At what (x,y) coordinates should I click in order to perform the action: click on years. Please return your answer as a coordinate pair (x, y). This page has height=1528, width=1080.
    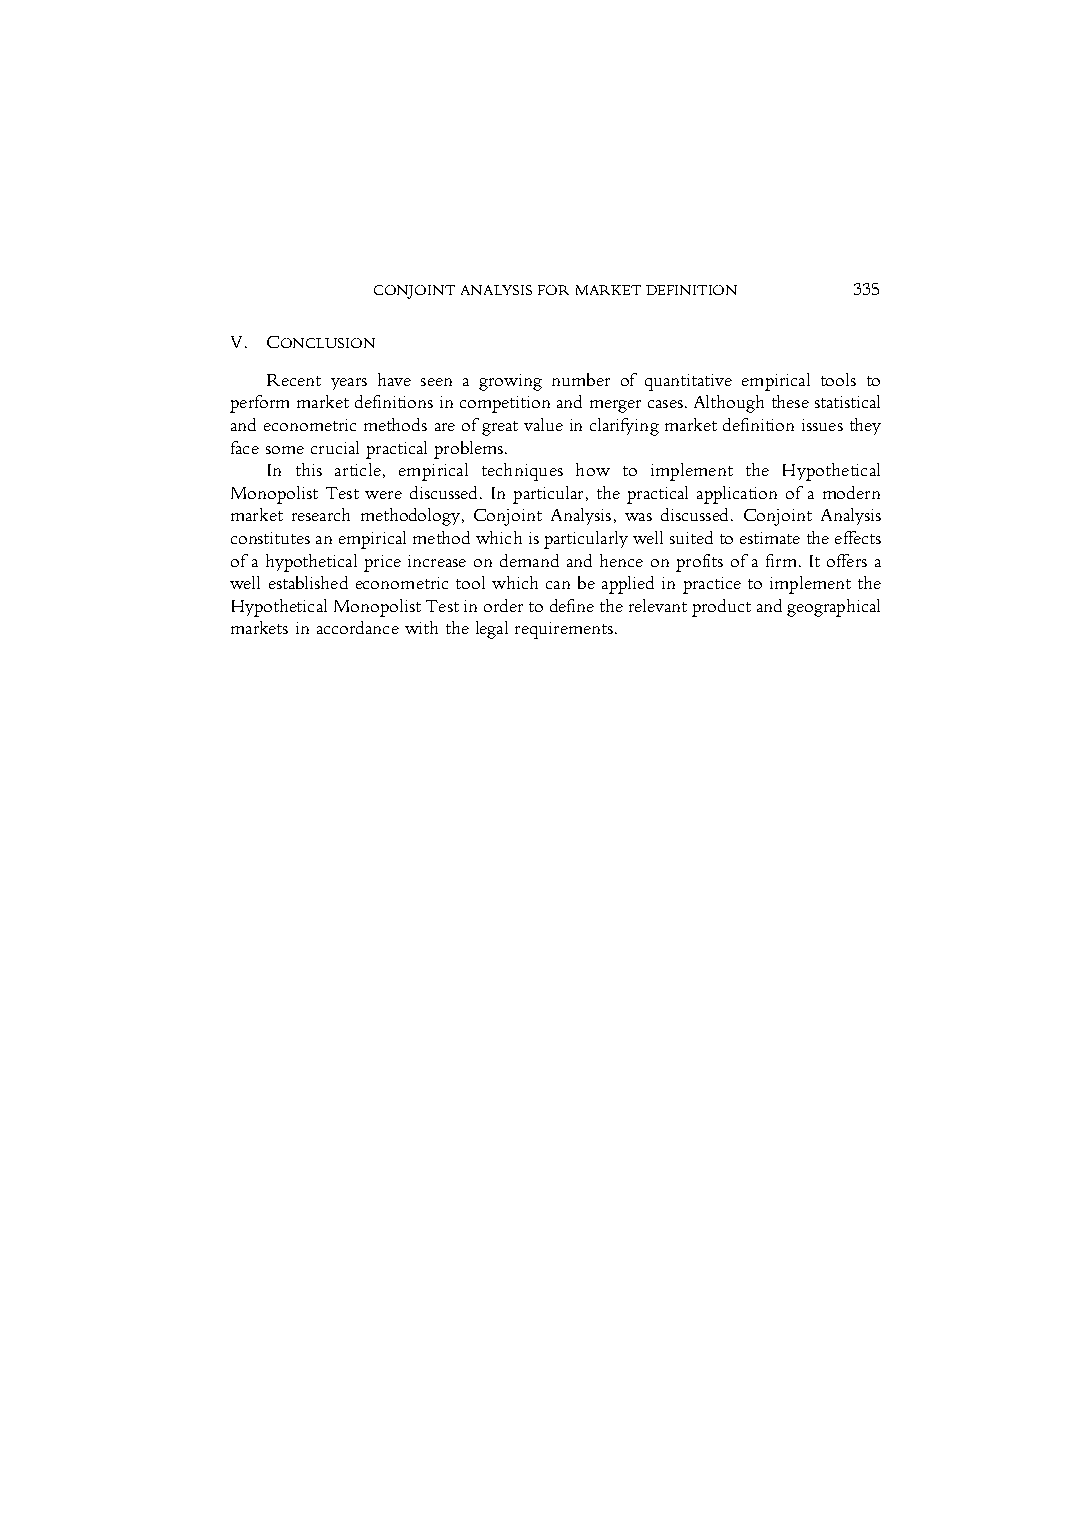
    Looking at the image, I should click on (349, 384).
